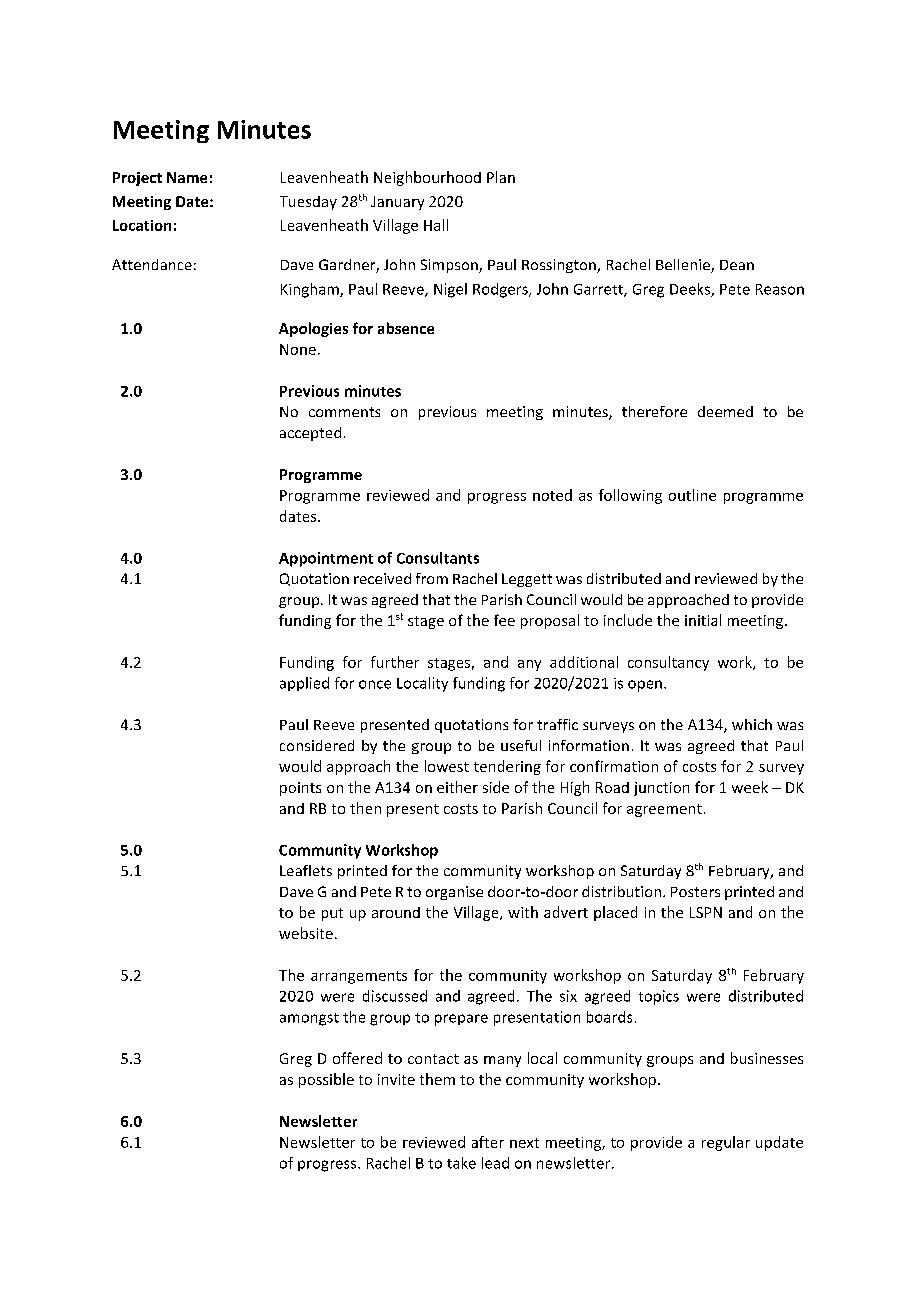  What do you see at coordinates (326, 1080) in the page?
I see `possible` at bounding box center [326, 1080].
